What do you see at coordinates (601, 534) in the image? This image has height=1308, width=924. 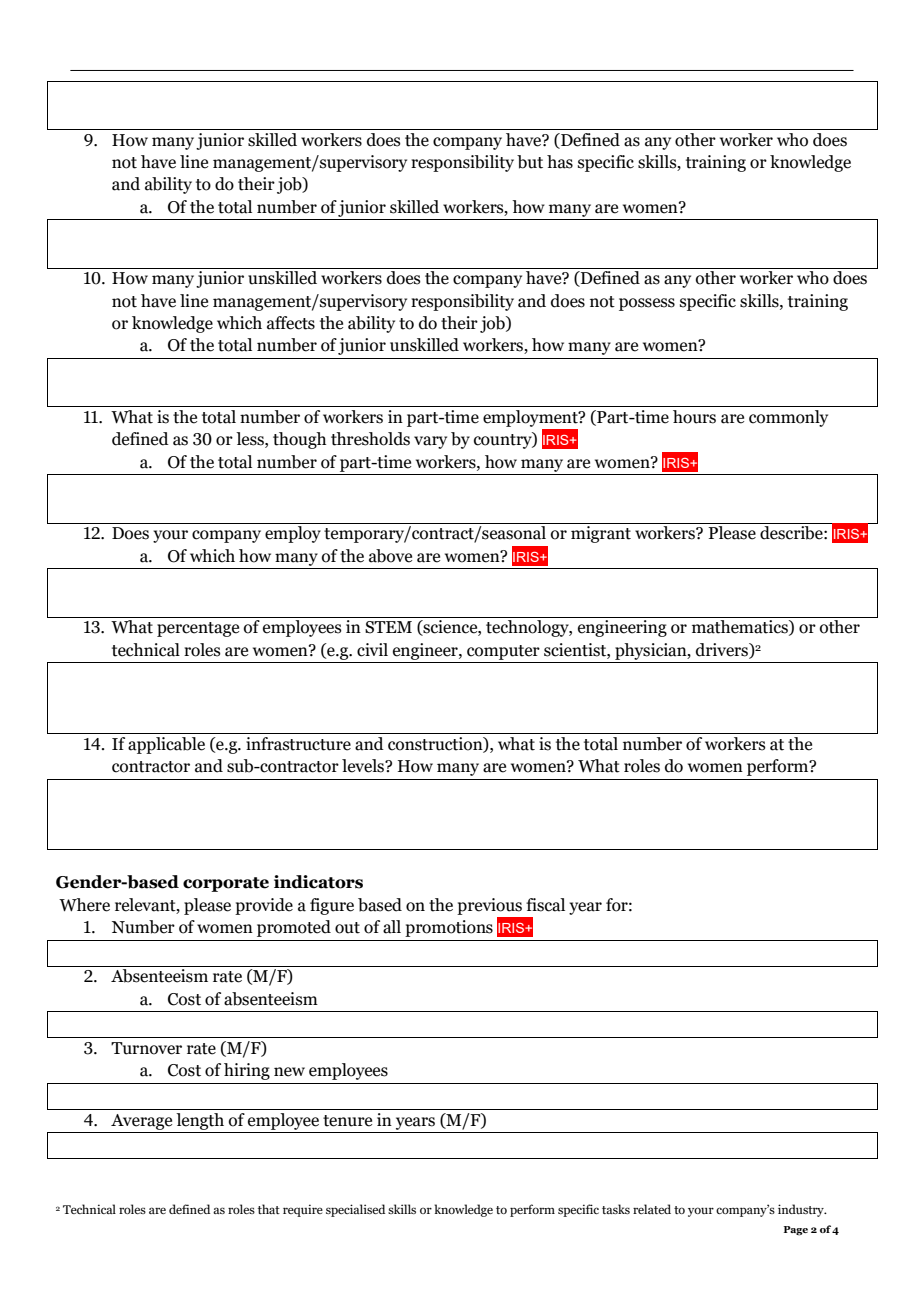 I see `migrant` at bounding box center [601, 534].
